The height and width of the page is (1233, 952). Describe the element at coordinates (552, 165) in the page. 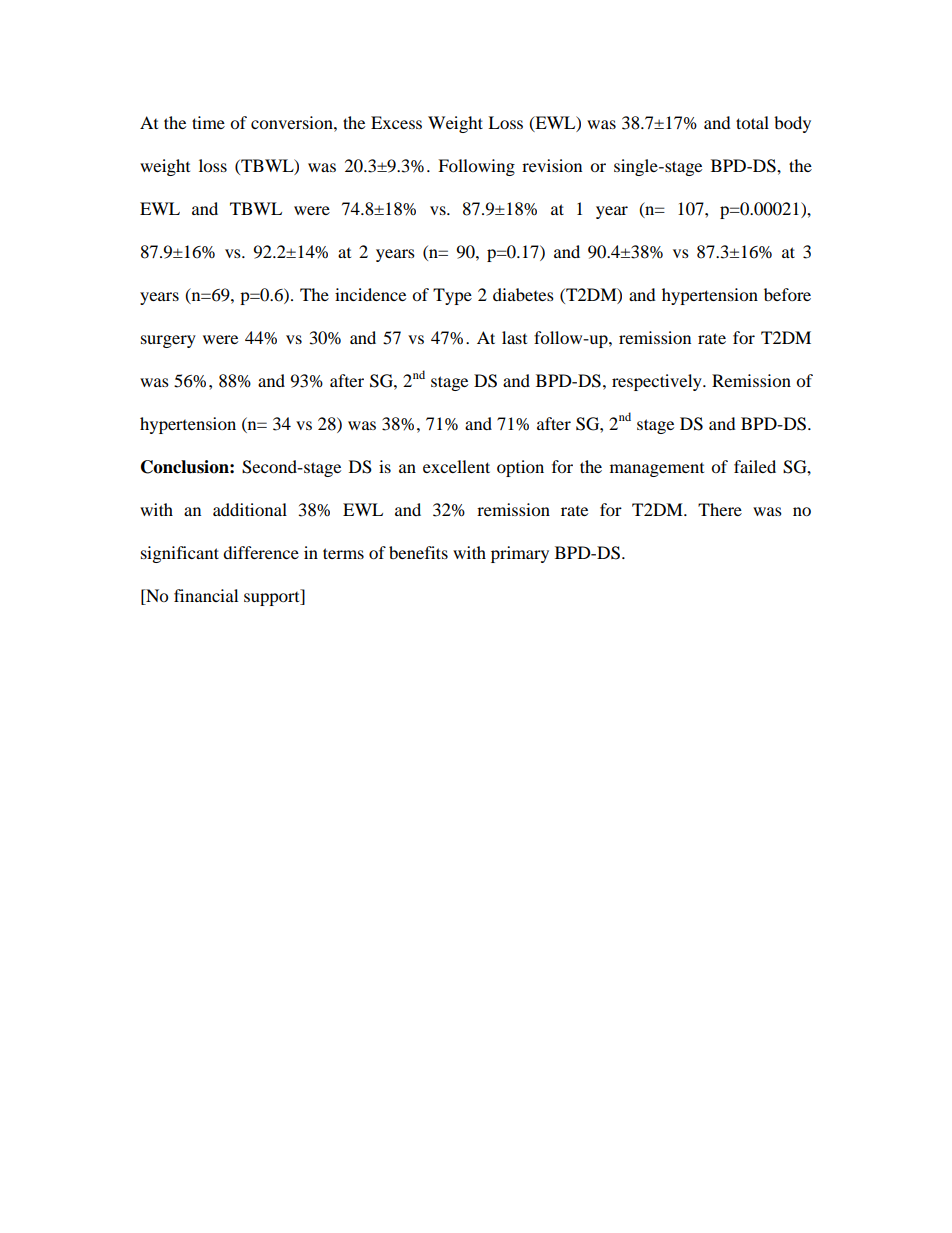

I see `revision` at that location.
